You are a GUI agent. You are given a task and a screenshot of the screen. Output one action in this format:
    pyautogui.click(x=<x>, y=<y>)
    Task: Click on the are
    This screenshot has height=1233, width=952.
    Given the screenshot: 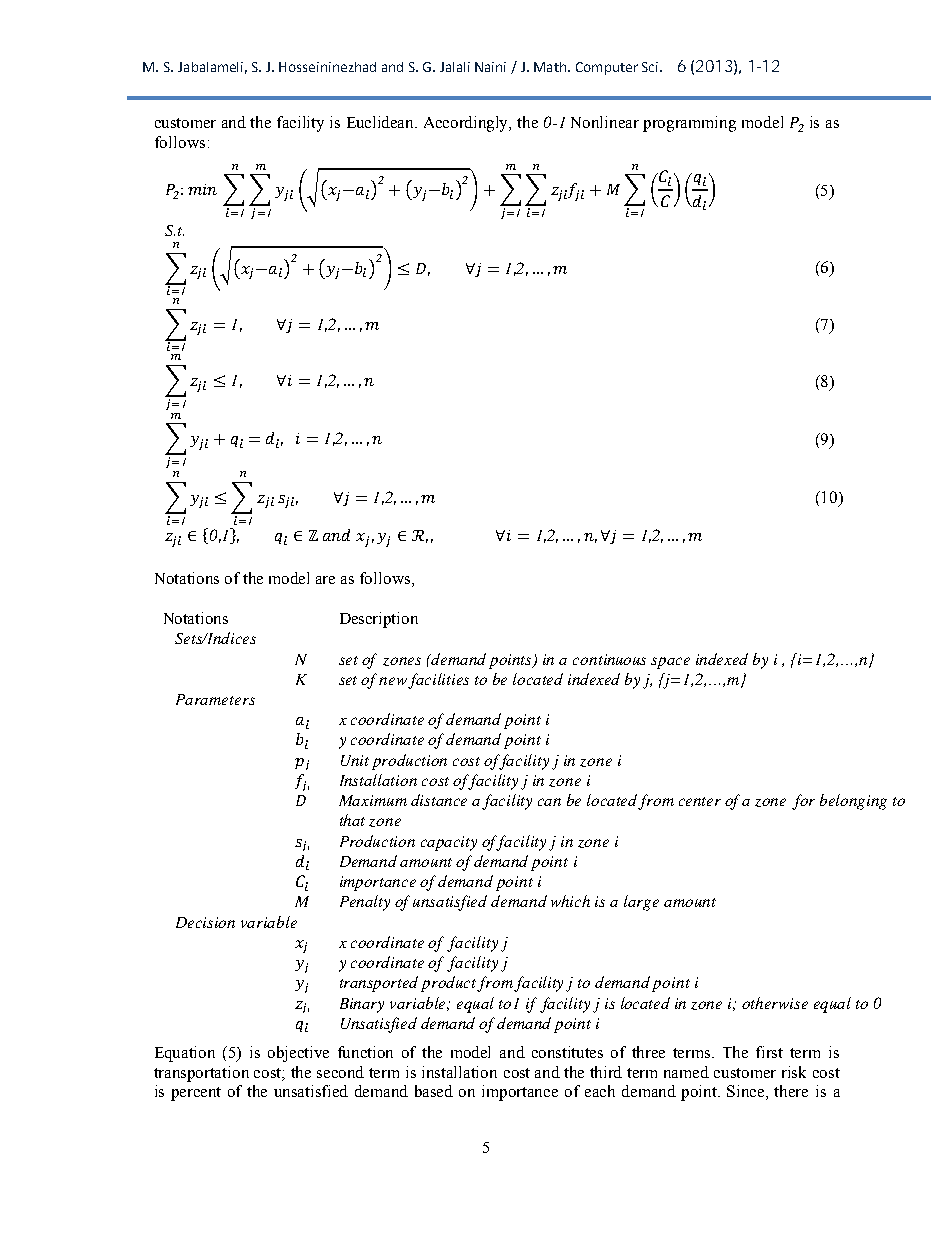 What is the action you would take?
    pyautogui.click(x=325, y=580)
